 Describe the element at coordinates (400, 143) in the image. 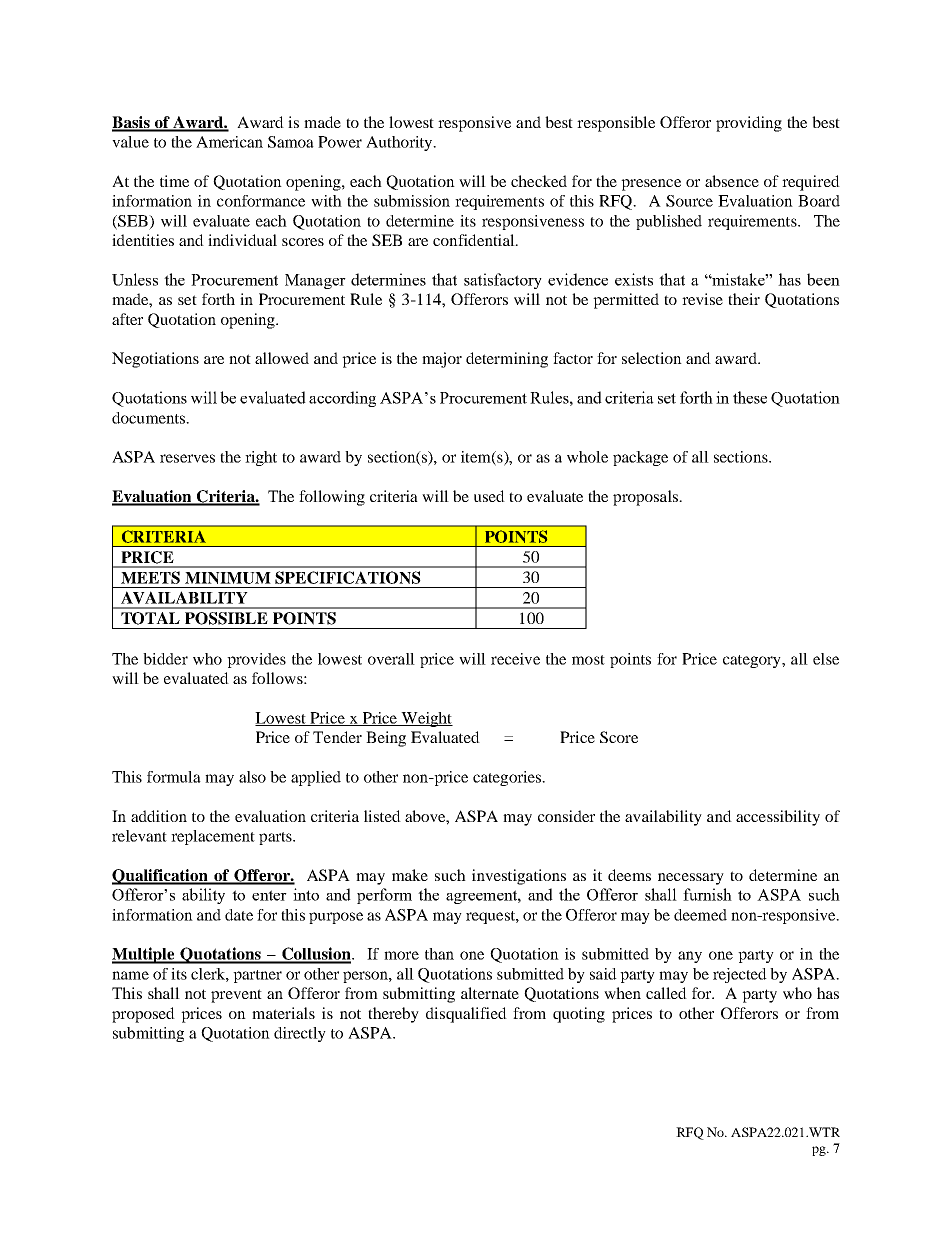

I see `Authority` at that location.
